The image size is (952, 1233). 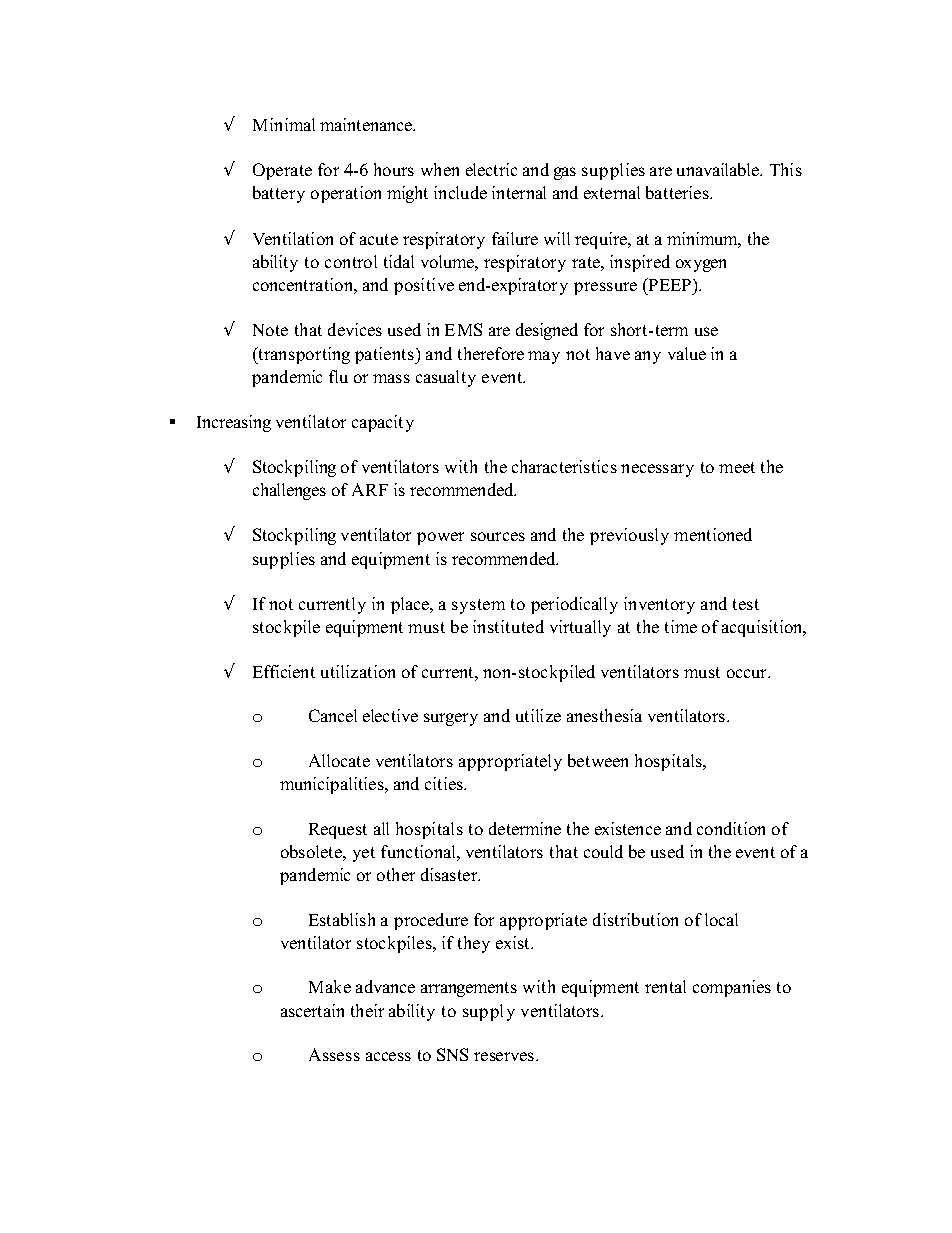 What do you see at coordinates (478, 606) in the screenshot?
I see `system` at bounding box center [478, 606].
